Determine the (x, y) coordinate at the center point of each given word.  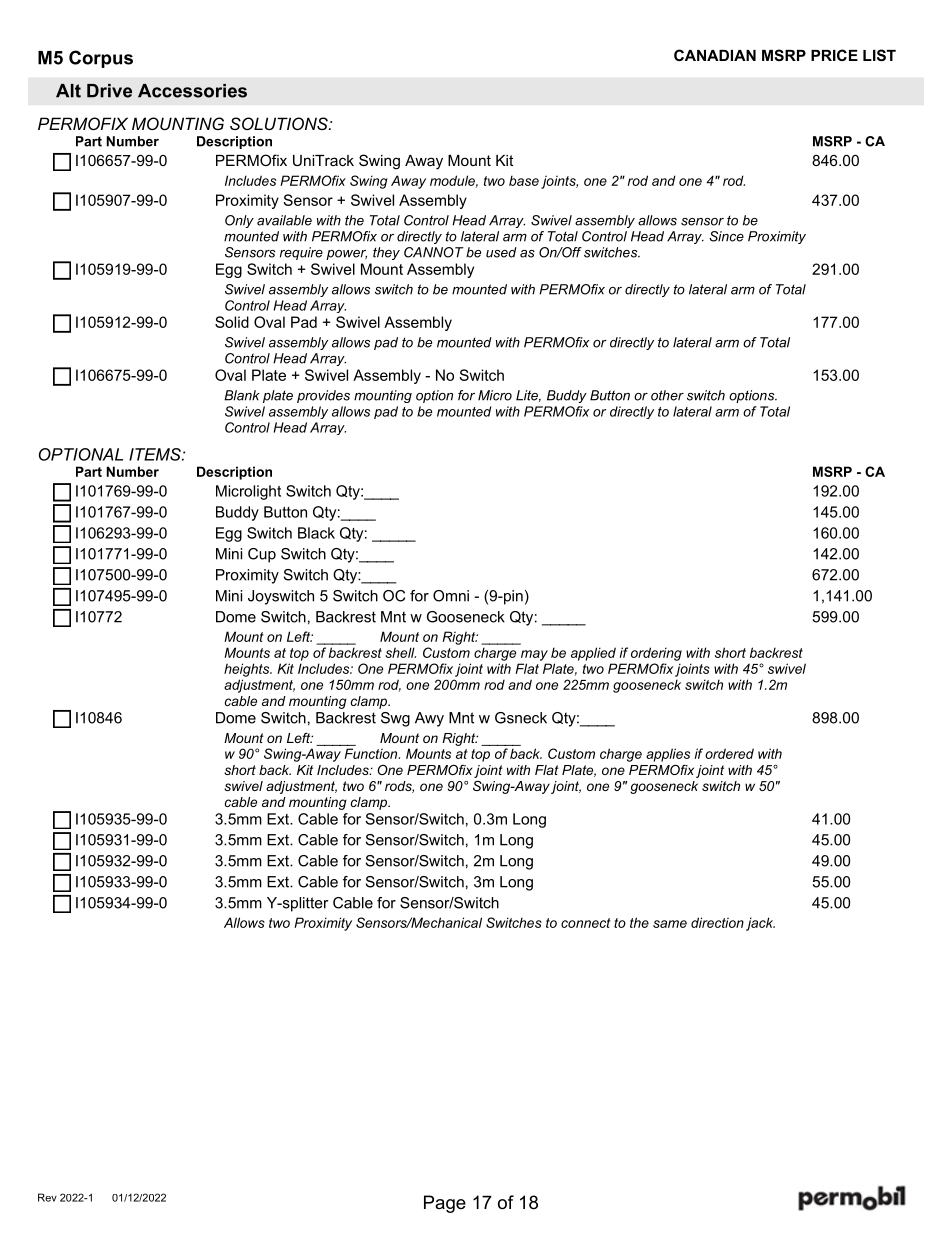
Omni (451, 596)
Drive (109, 91)
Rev (47, 1197)
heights (248, 670)
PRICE (834, 55)
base (524, 180)
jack (760, 924)
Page (445, 1204)
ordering (656, 654)
